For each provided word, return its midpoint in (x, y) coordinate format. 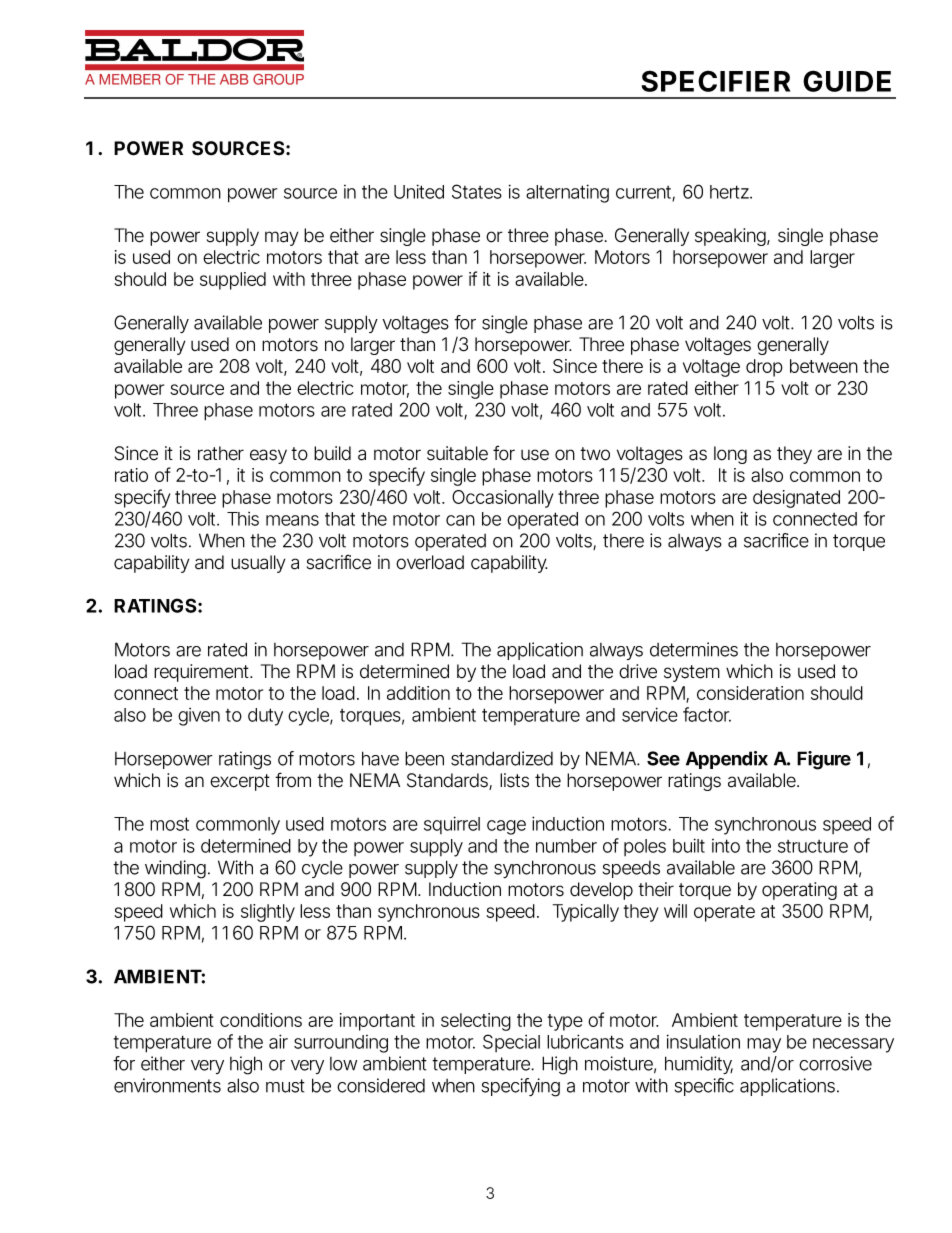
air (278, 1041)
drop (764, 368)
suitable (457, 453)
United (419, 191)
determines (694, 649)
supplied (233, 281)
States (477, 191)
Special (511, 1043)
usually (258, 564)
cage (506, 827)
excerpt (240, 782)
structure (813, 846)
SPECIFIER (716, 81)
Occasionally (502, 499)
